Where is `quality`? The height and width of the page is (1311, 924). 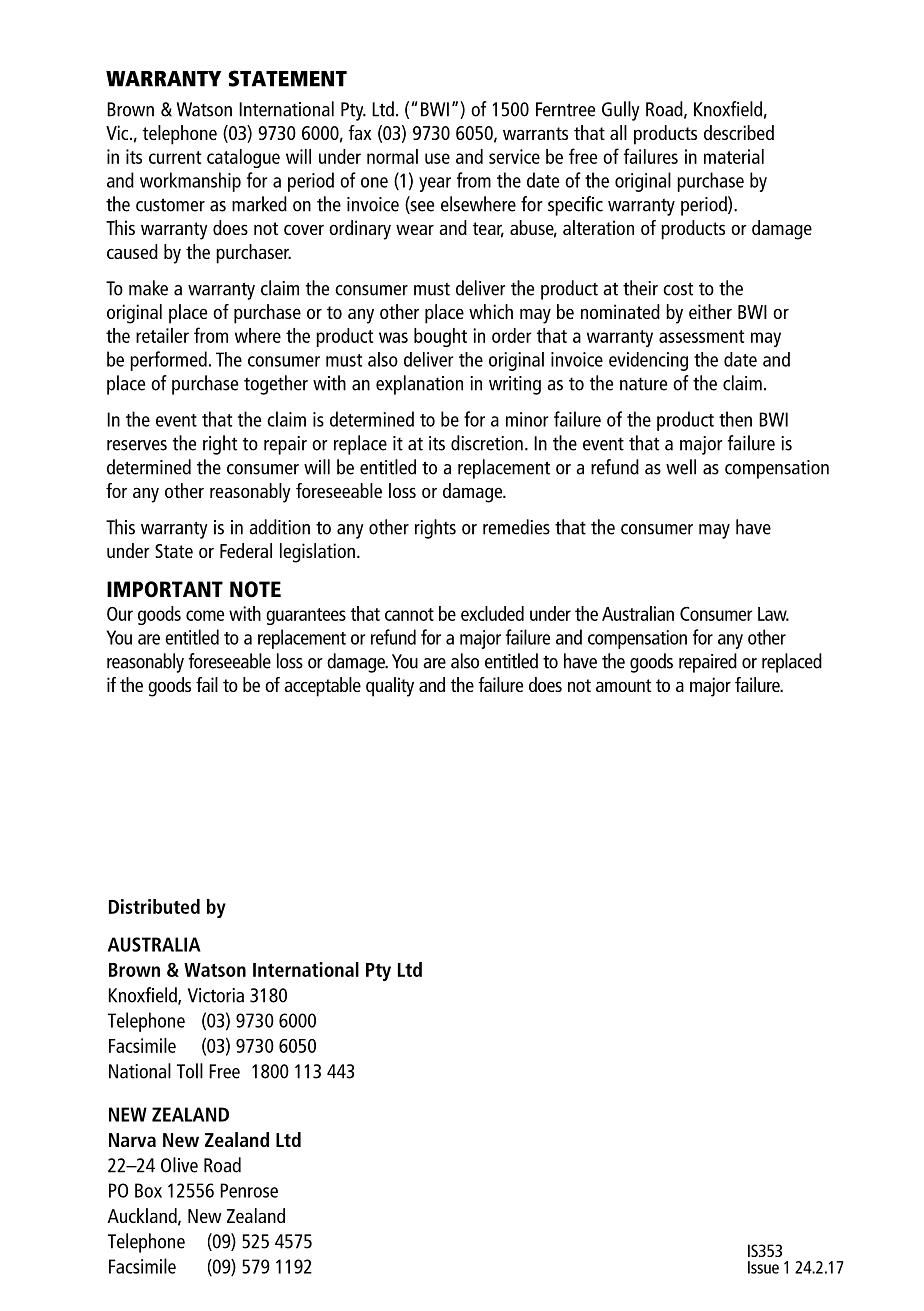
quality is located at coordinates (390, 687).
